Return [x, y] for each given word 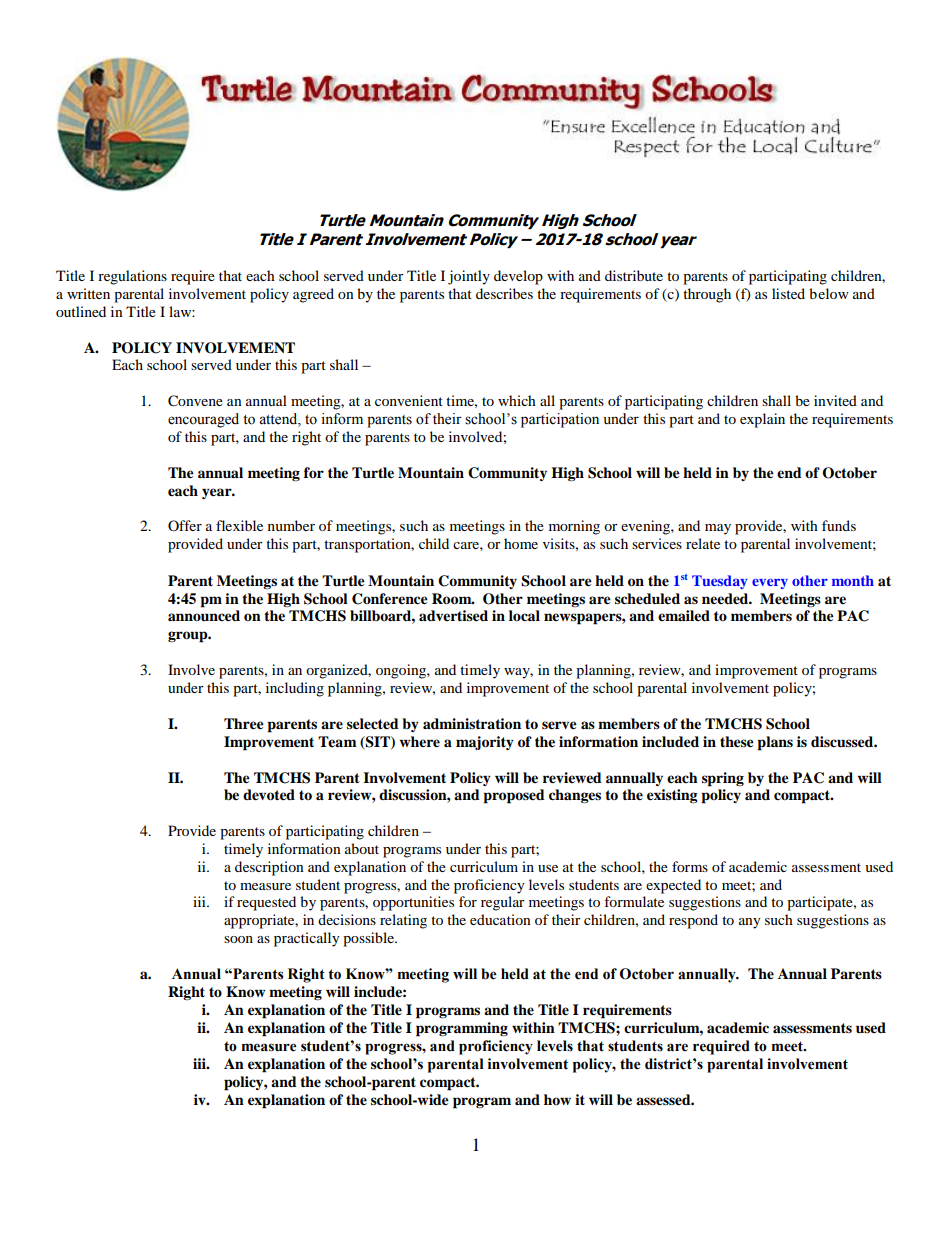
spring [723, 779]
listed [788, 293]
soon [238, 939]
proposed [514, 796]
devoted [269, 795]
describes [504, 293]
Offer [185, 525]
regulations [132, 277]
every [770, 583]
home [521, 543]
